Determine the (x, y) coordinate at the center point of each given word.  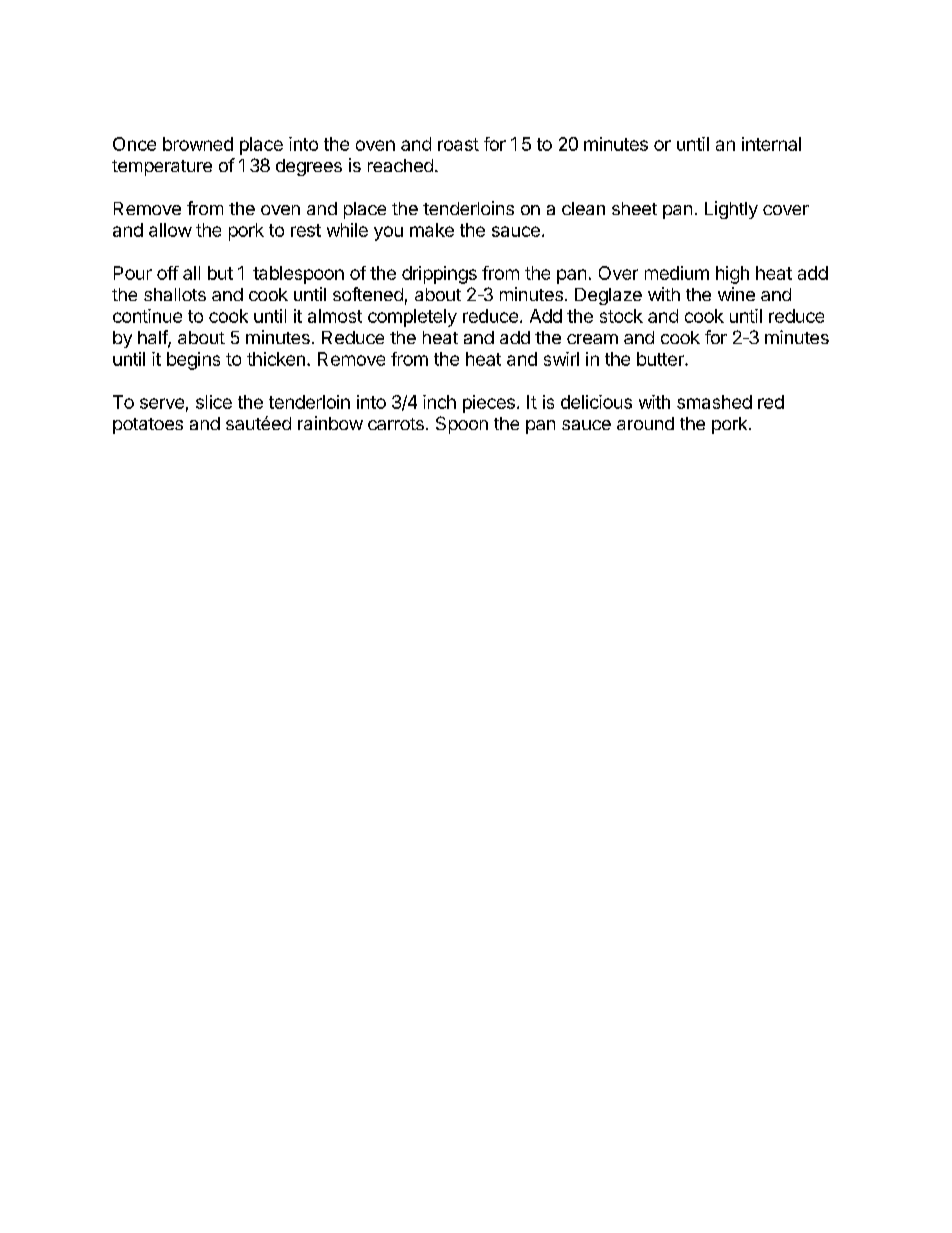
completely (412, 318)
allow (170, 230)
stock (621, 316)
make (432, 230)
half (153, 338)
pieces (489, 404)
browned (198, 144)
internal (771, 144)
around (645, 423)
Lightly (731, 210)
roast (458, 144)
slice (214, 402)
